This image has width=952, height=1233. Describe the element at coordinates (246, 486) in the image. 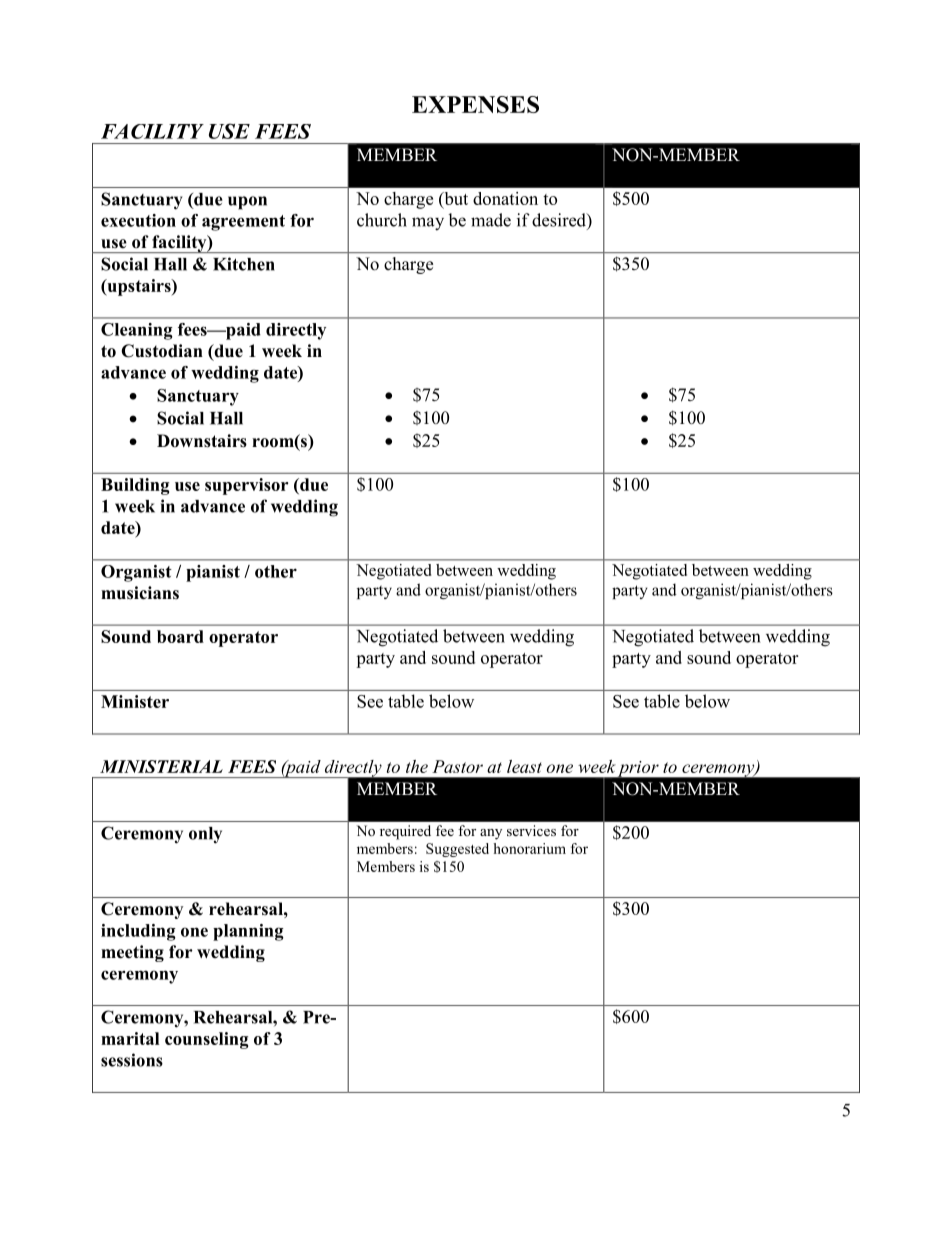

I see `supervisor` at that location.
